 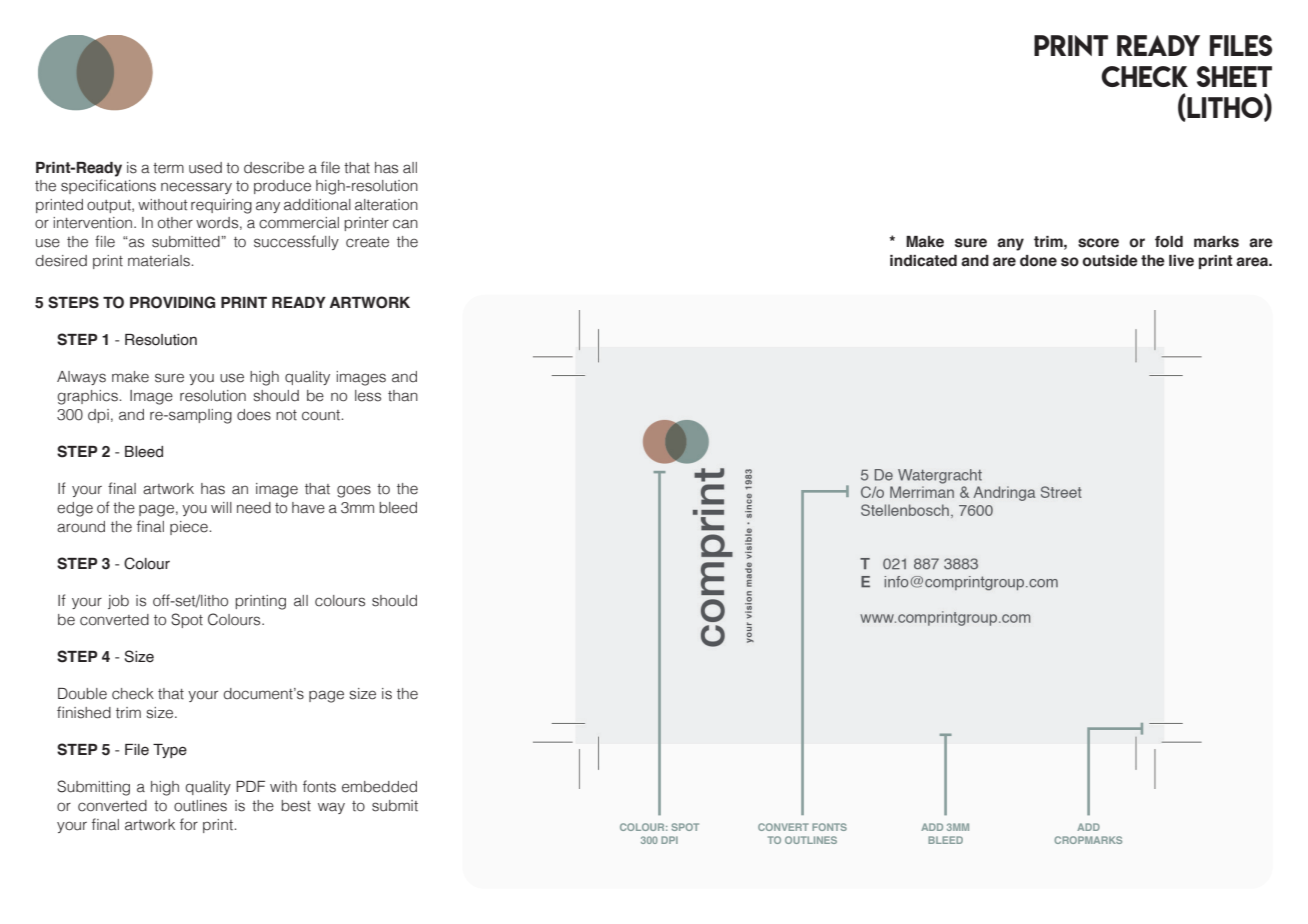 I want to click on sheet, so click(x=1234, y=76).
